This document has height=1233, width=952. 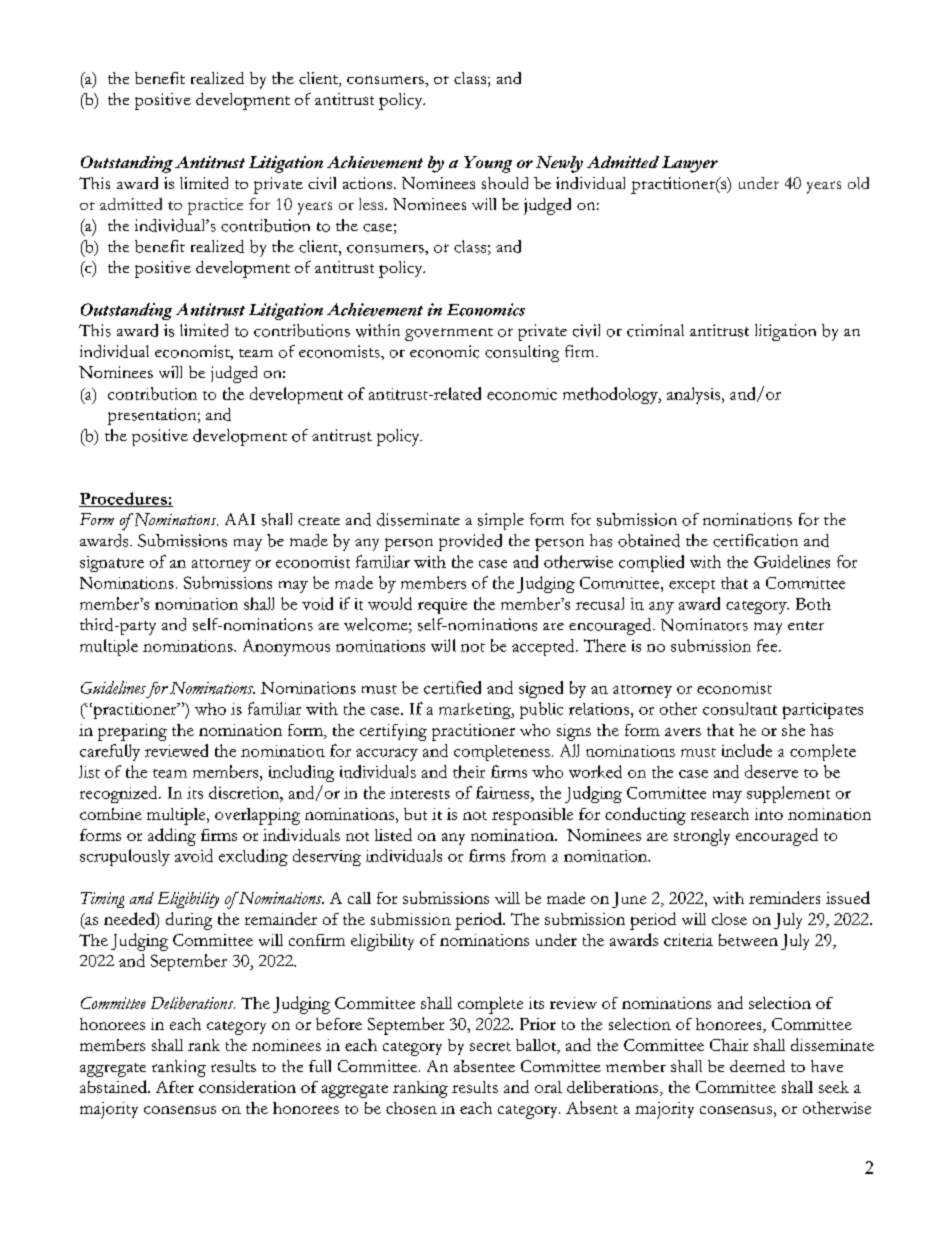 I want to click on After, so click(x=175, y=1087).
